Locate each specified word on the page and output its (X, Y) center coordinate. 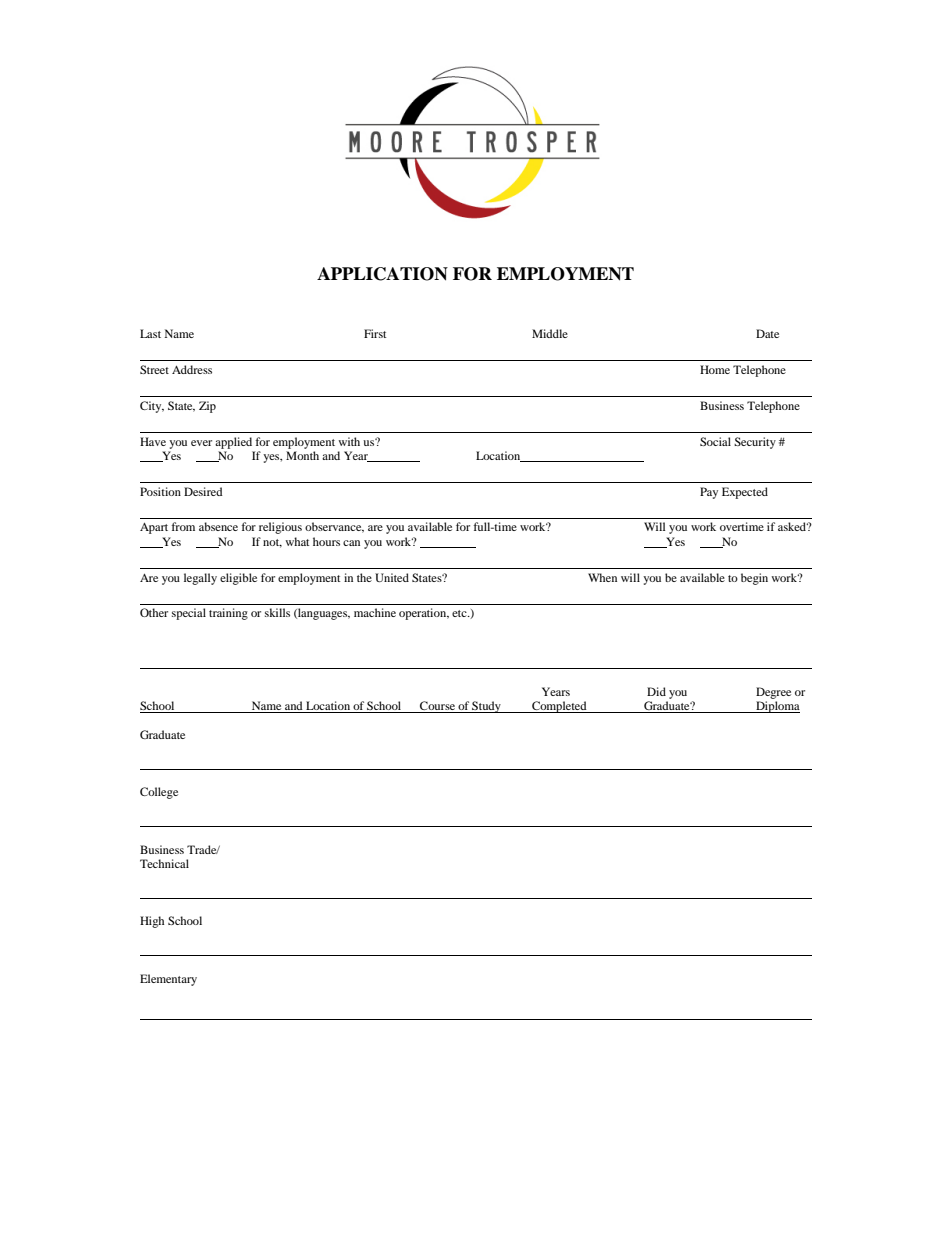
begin (754, 579)
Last (150, 333)
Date (767, 333)
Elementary (168, 980)
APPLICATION (382, 274)
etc (460, 613)
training (228, 614)
